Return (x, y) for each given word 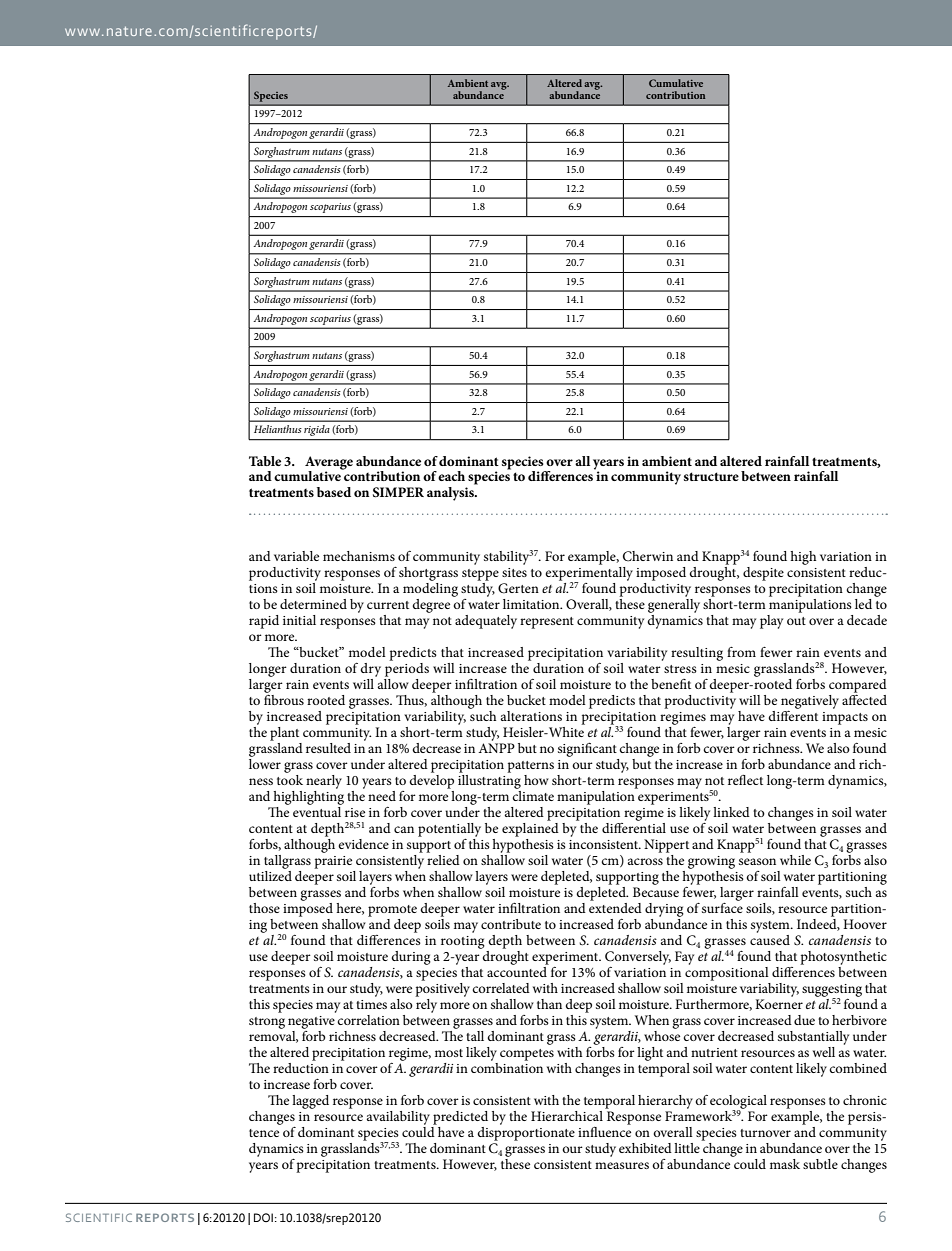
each (451, 476)
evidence (363, 844)
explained (530, 828)
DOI (263, 1217)
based (334, 492)
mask (785, 1164)
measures (622, 1165)
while (795, 860)
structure (711, 476)
